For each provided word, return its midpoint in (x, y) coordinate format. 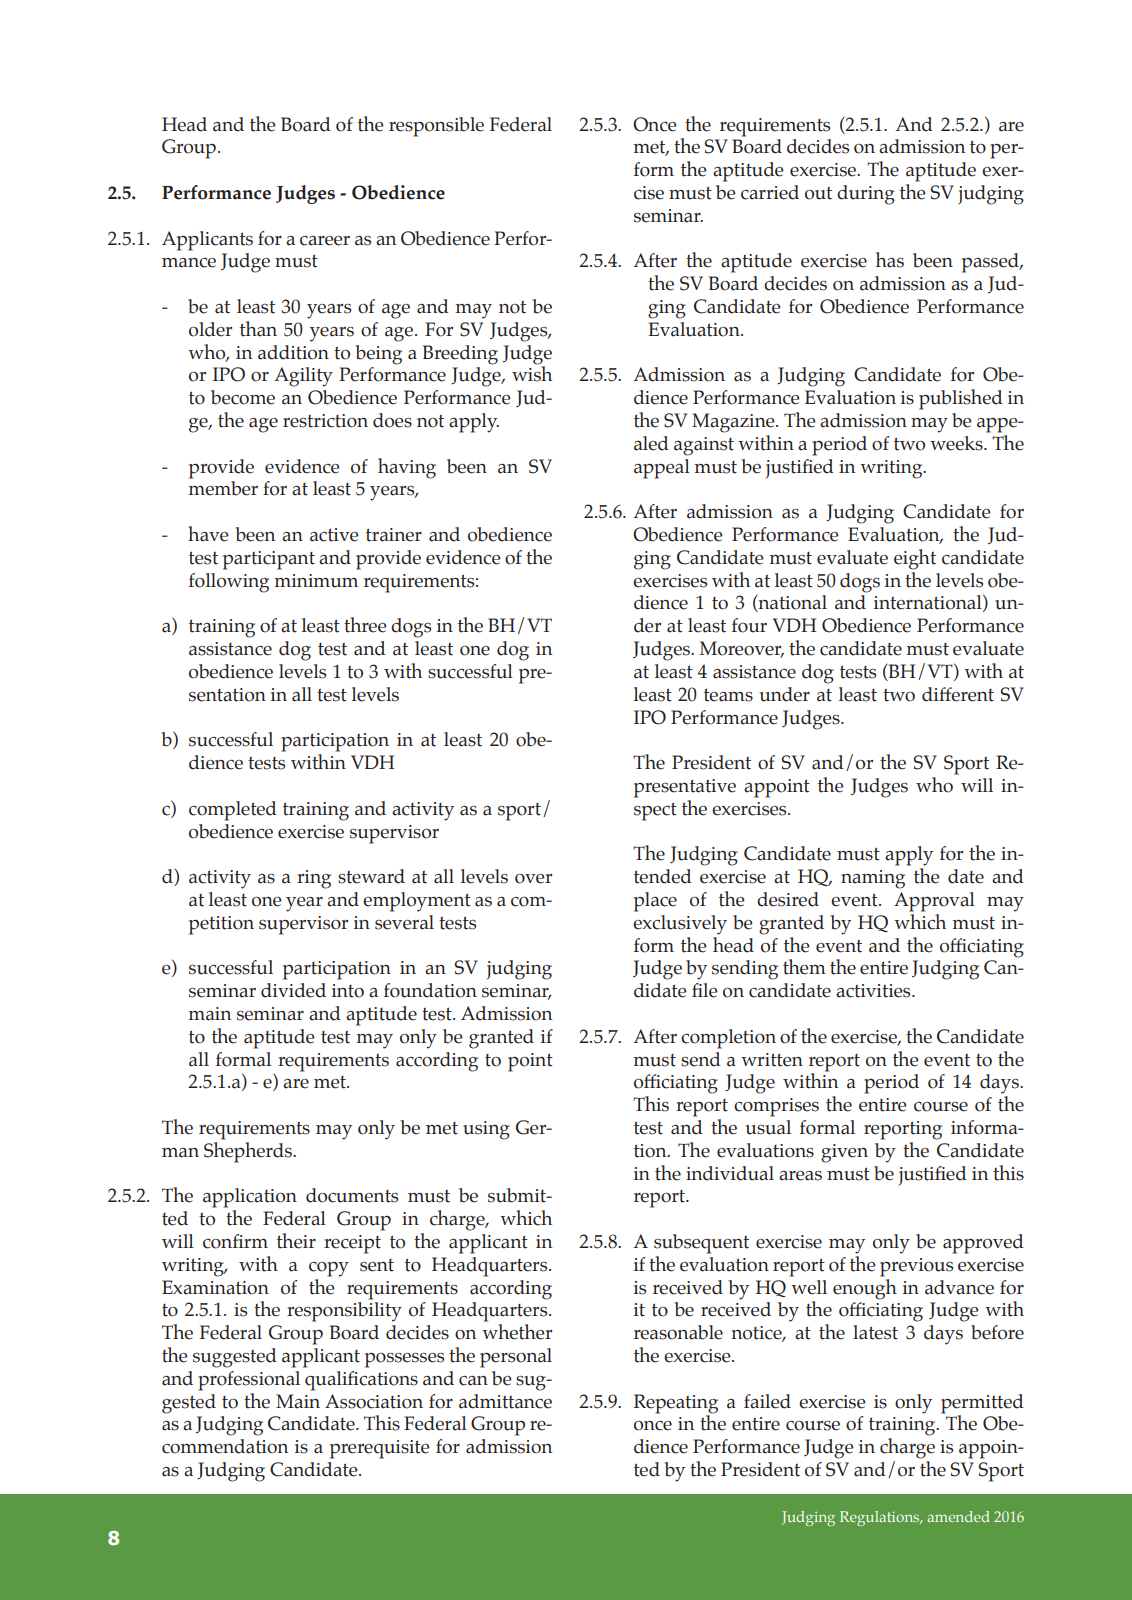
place (655, 902)
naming (873, 879)
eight (915, 559)
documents (352, 1195)
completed (233, 811)
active (334, 535)
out (818, 193)
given (844, 1153)
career (325, 241)
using (486, 1130)
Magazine (734, 423)
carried (770, 192)
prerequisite (380, 1449)
